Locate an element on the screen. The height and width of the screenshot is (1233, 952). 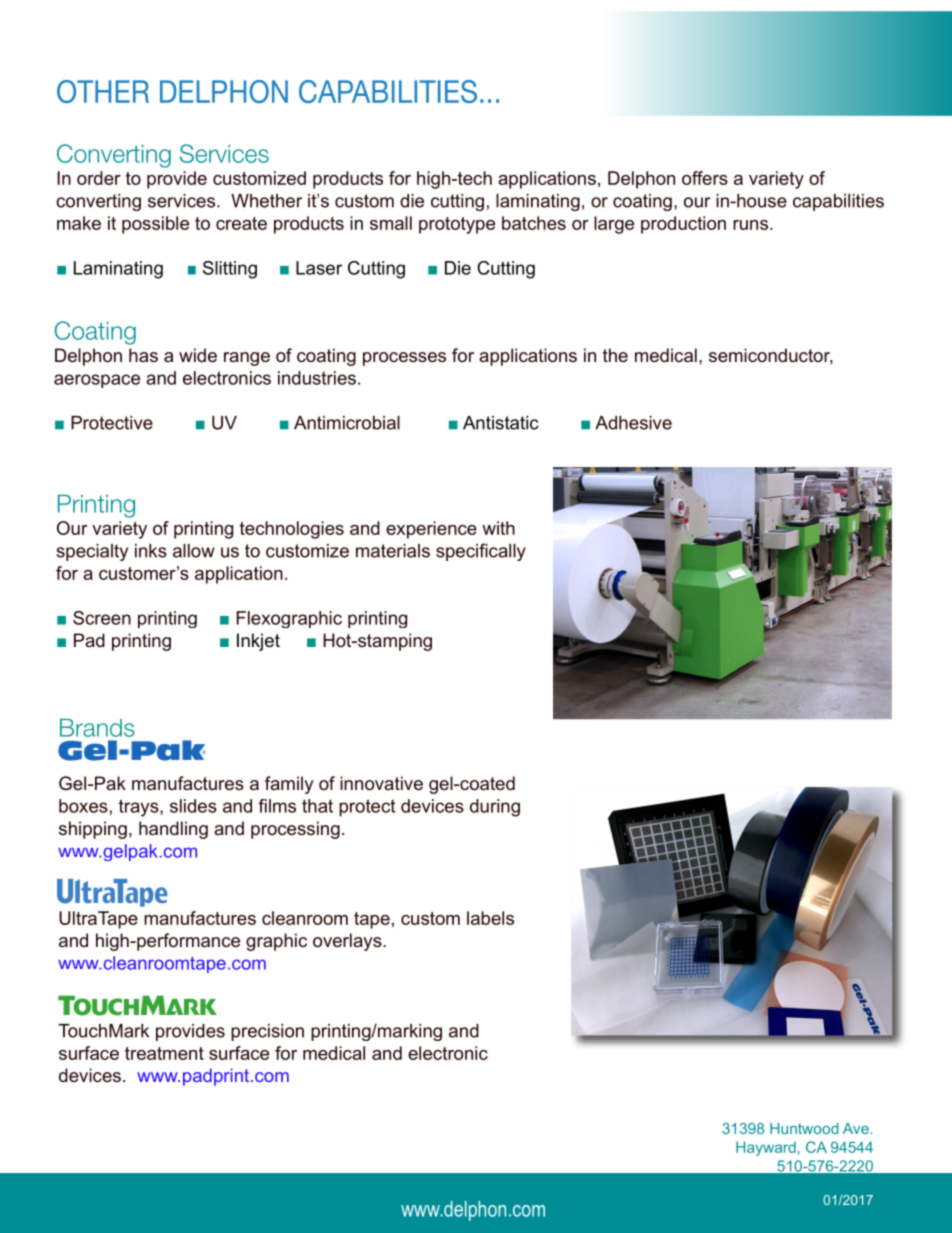
labels is located at coordinates (490, 918).
